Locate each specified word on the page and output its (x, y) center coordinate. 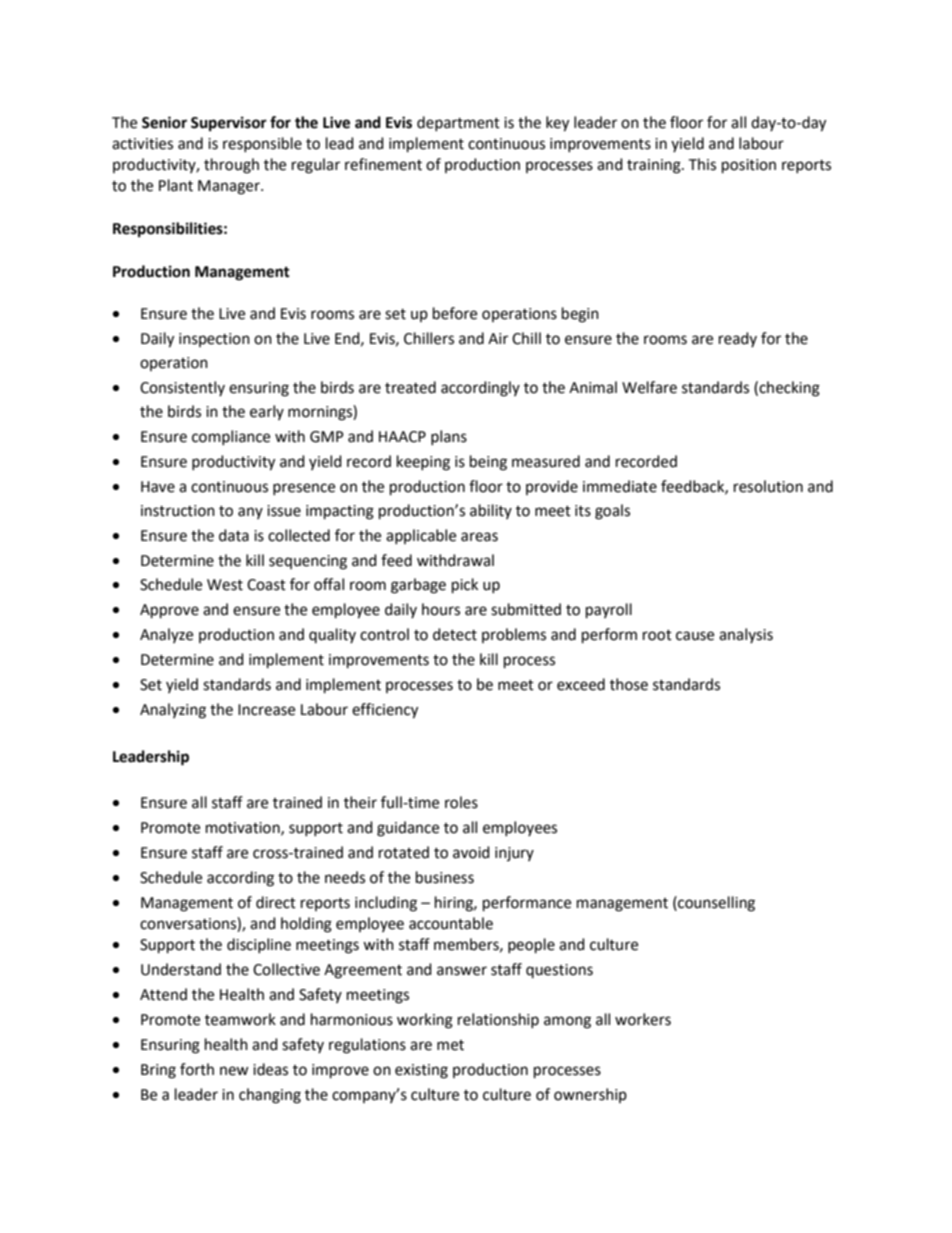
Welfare (649, 387)
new (234, 1071)
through (231, 166)
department (458, 123)
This (702, 164)
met (450, 1045)
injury (514, 854)
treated (410, 387)
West (225, 585)
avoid (471, 852)
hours (441, 609)
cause (695, 636)
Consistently (182, 388)
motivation (244, 828)
